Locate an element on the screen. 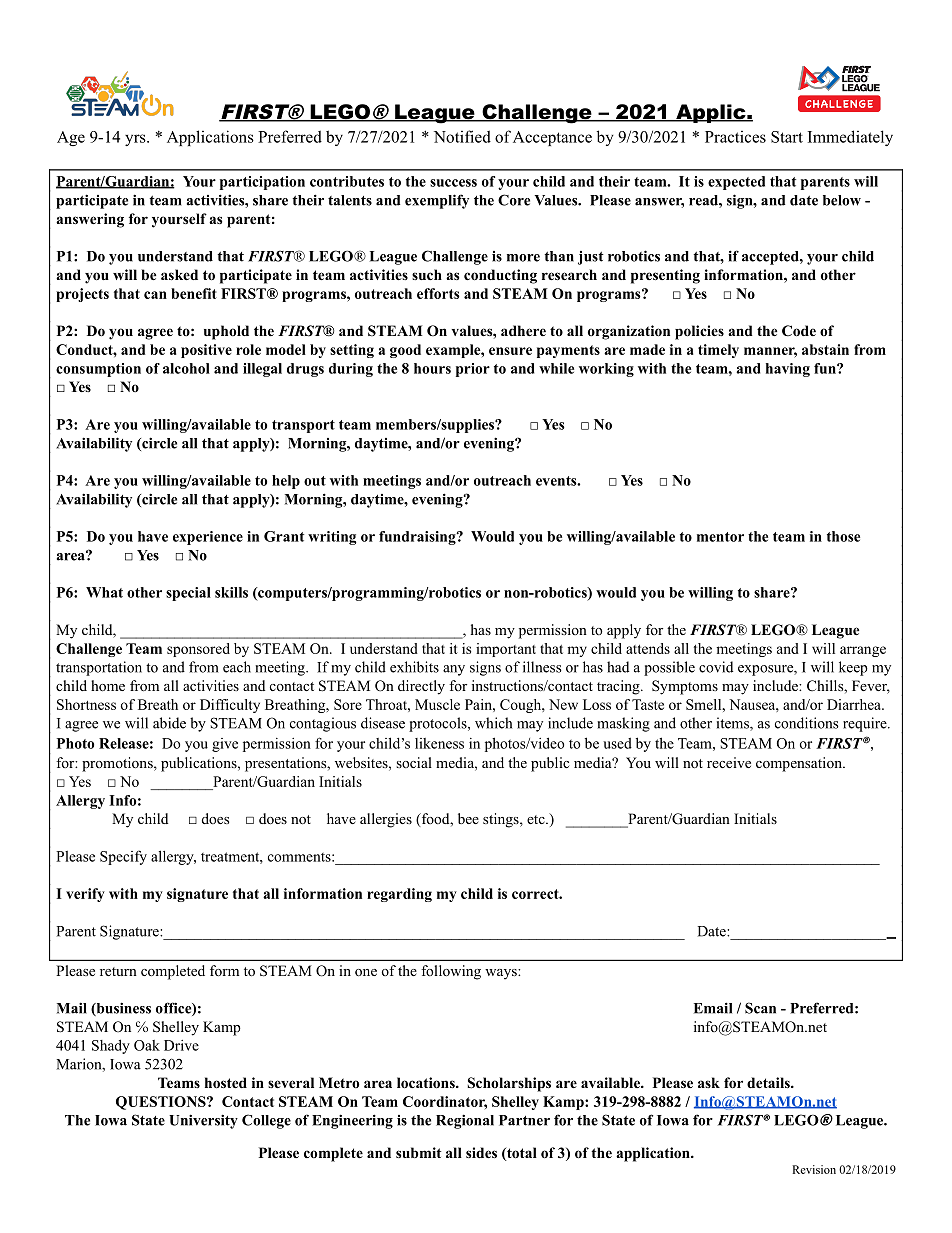 Image resolution: width=952 pixels, height=1233 pixels. Specify is located at coordinates (123, 857).
